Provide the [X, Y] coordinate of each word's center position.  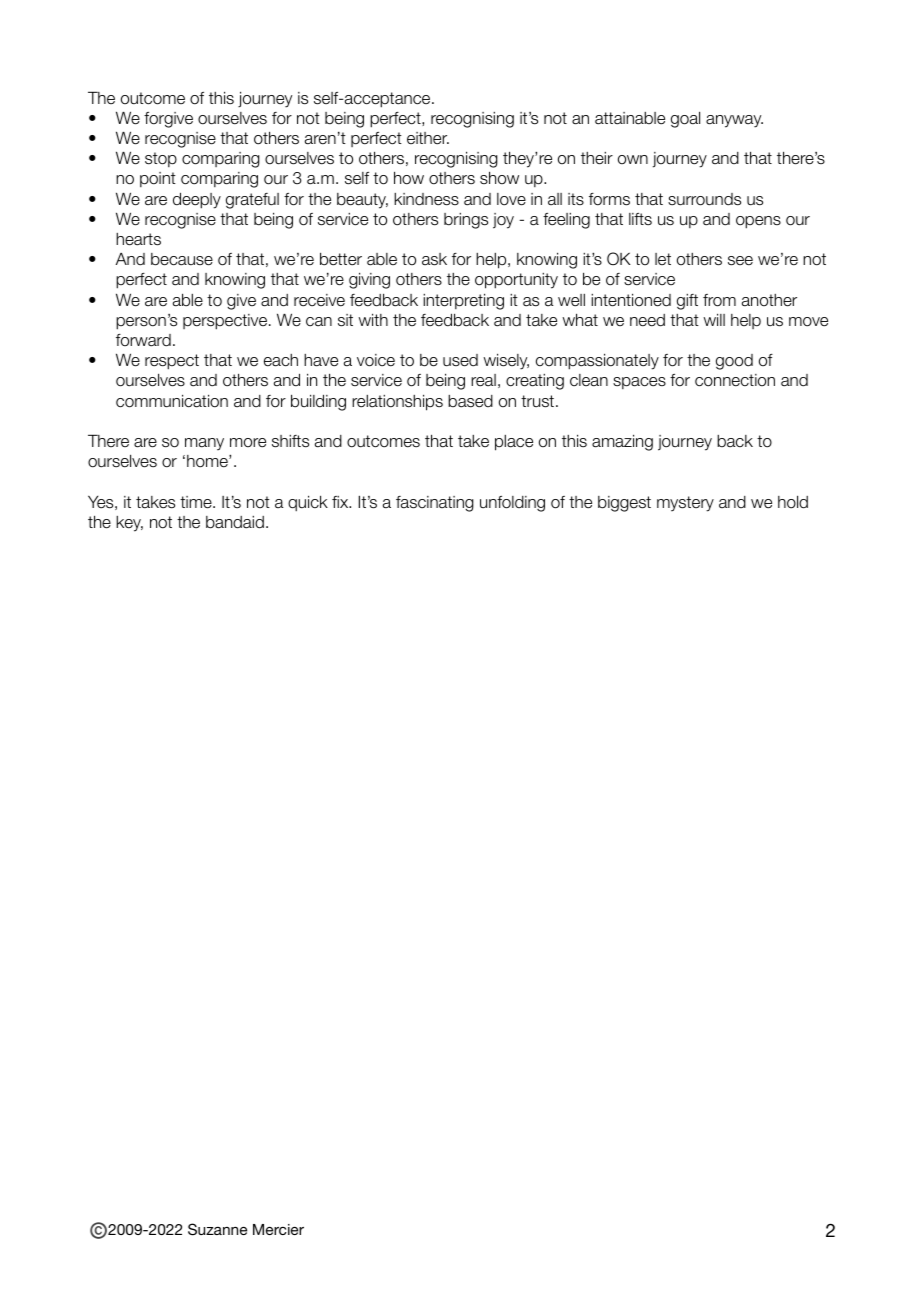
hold [793, 502]
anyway [734, 121]
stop [161, 159]
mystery [685, 504]
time [197, 502]
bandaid [235, 522]
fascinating [435, 504]
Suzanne [217, 1229]
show [499, 177]
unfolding [512, 504]
